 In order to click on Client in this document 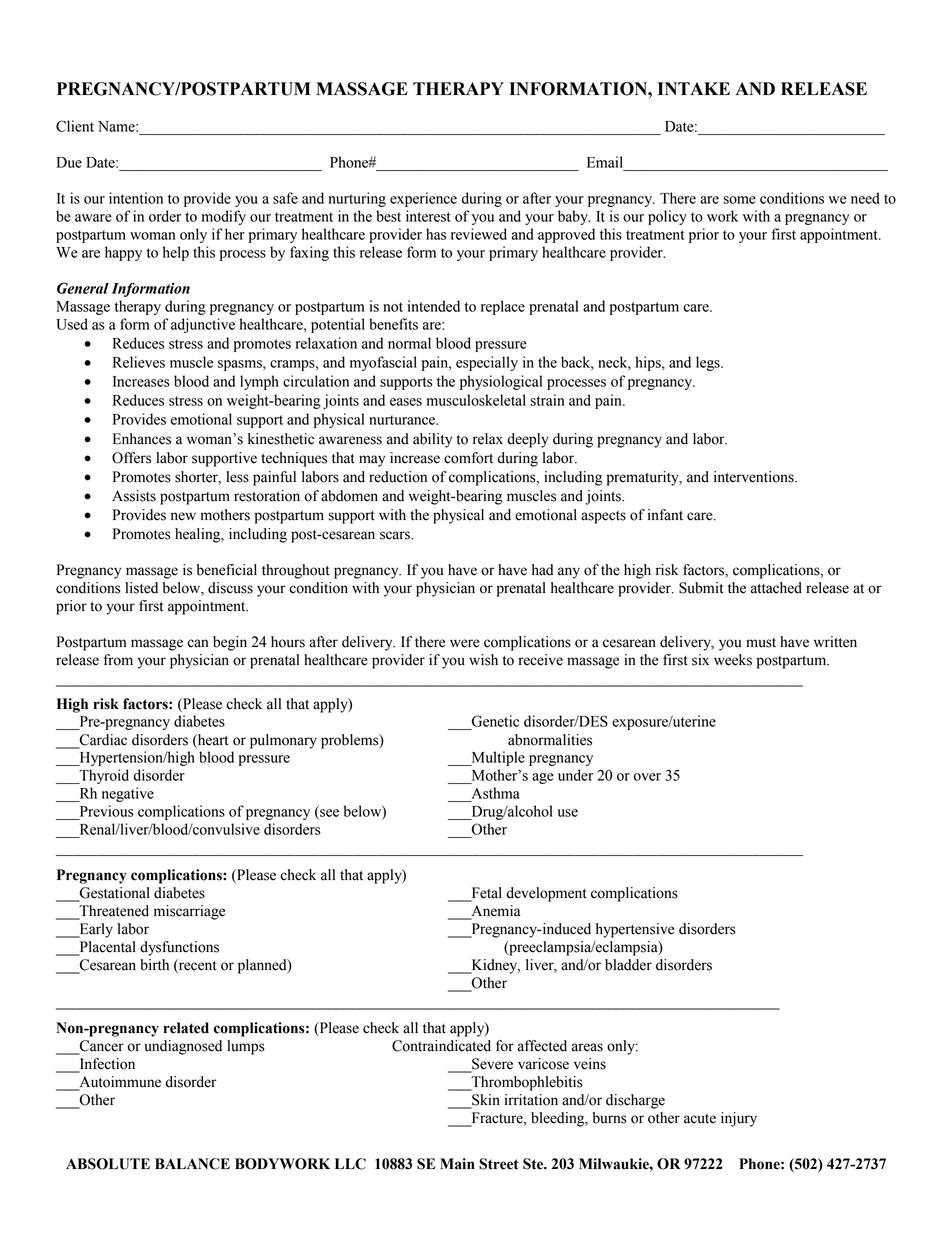, I will do `click(75, 126)`.
